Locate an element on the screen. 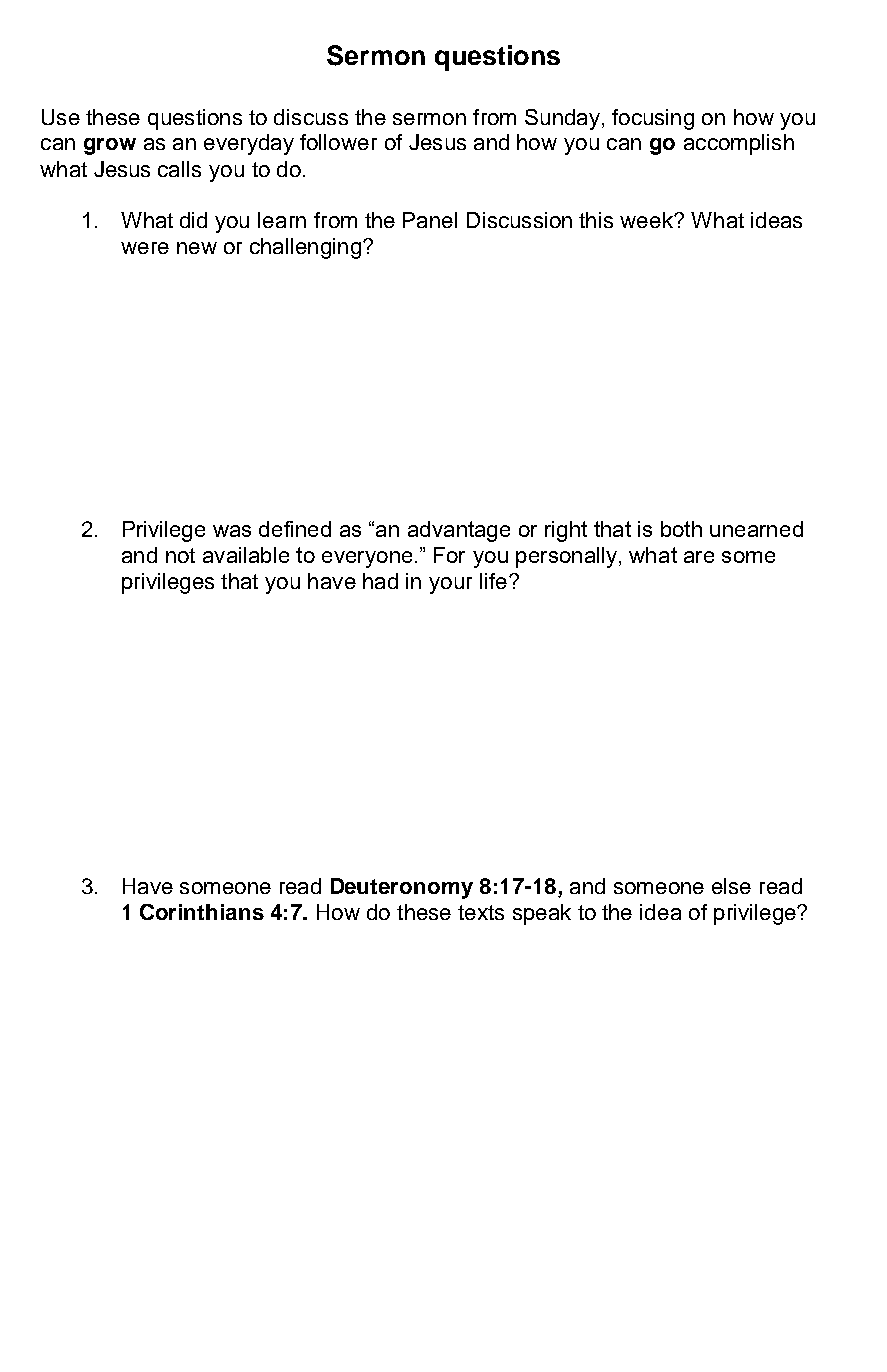 The width and height of the screenshot is (887, 1372). follower is located at coordinates (338, 142).
